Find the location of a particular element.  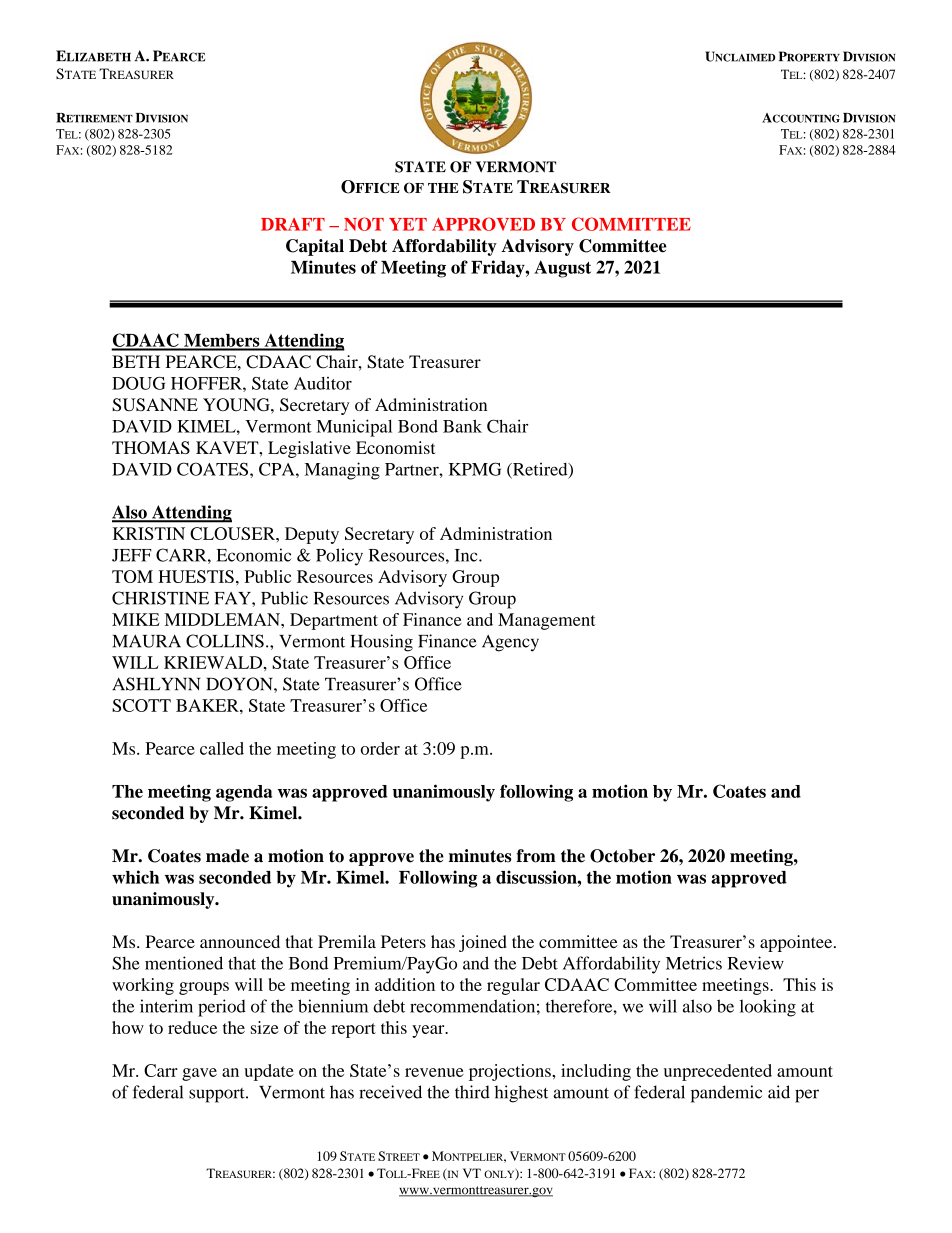

KPMG is located at coordinates (475, 469).
